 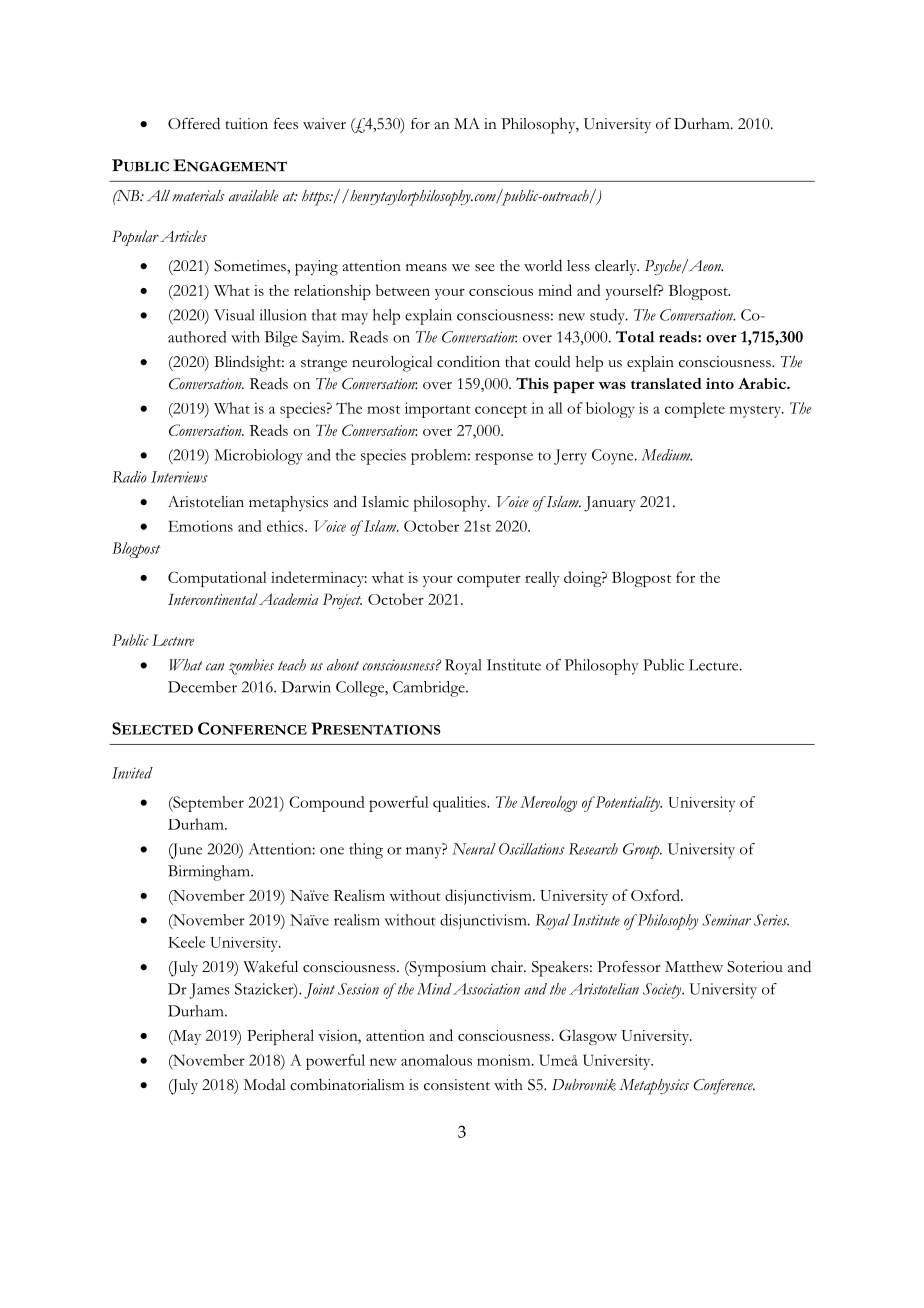 What do you see at coordinates (667, 455) in the screenshot?
I see `Medium` at bounding box center [667, 455].
